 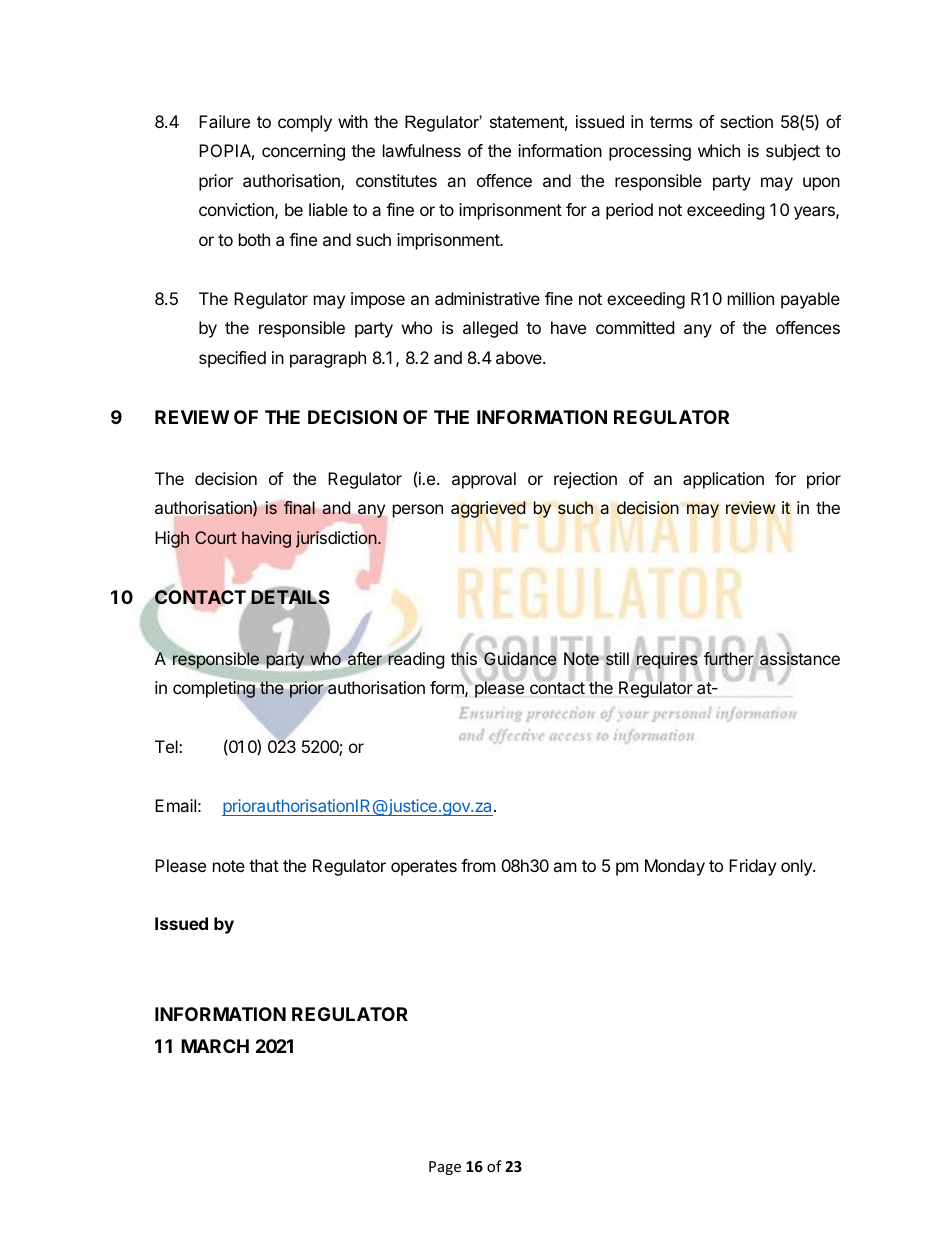 What do you see at coordinates (215, 1046) in the screenshot?
I see `MARCH` at bounding box center [215, 1046].
